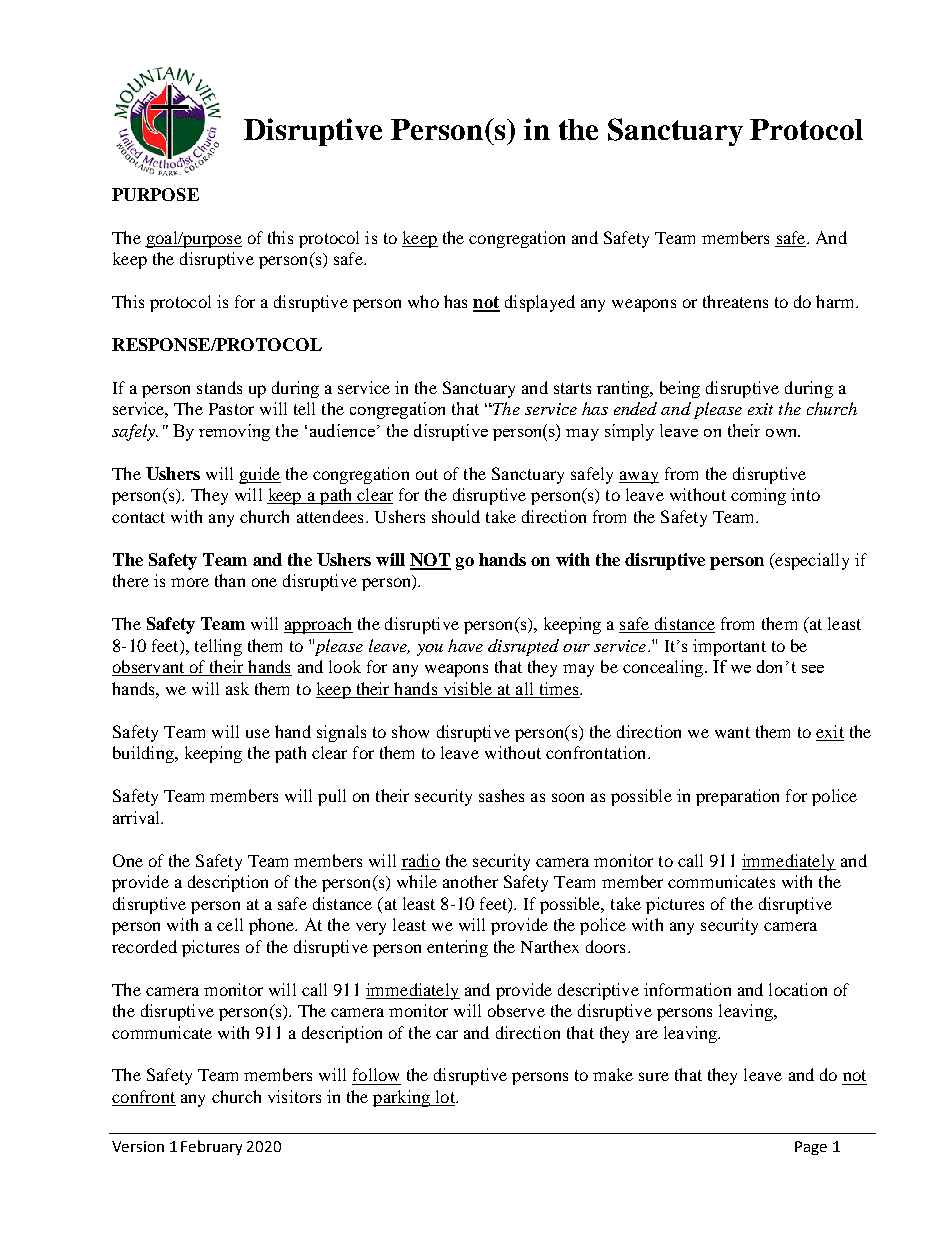 This screenshot has width=952, height=1233. What do you see at coordinates (811, 1148) in the screenshot?
I see `Page` at bounding box center [811, 1148].
